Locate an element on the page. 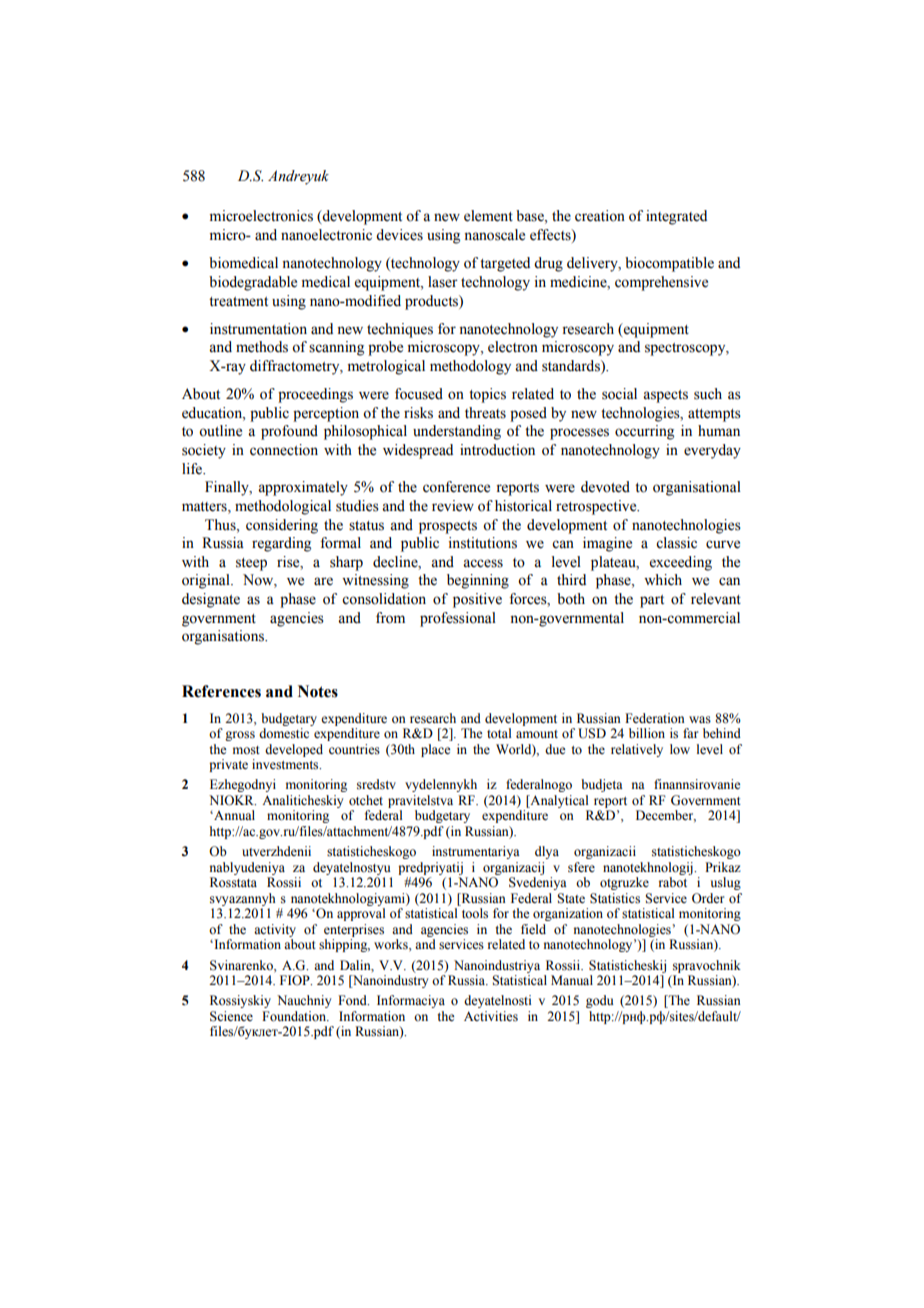 Image resolution: width=924 pixels, height=1308 pixels. profound is located at coordinates (289, 432).
